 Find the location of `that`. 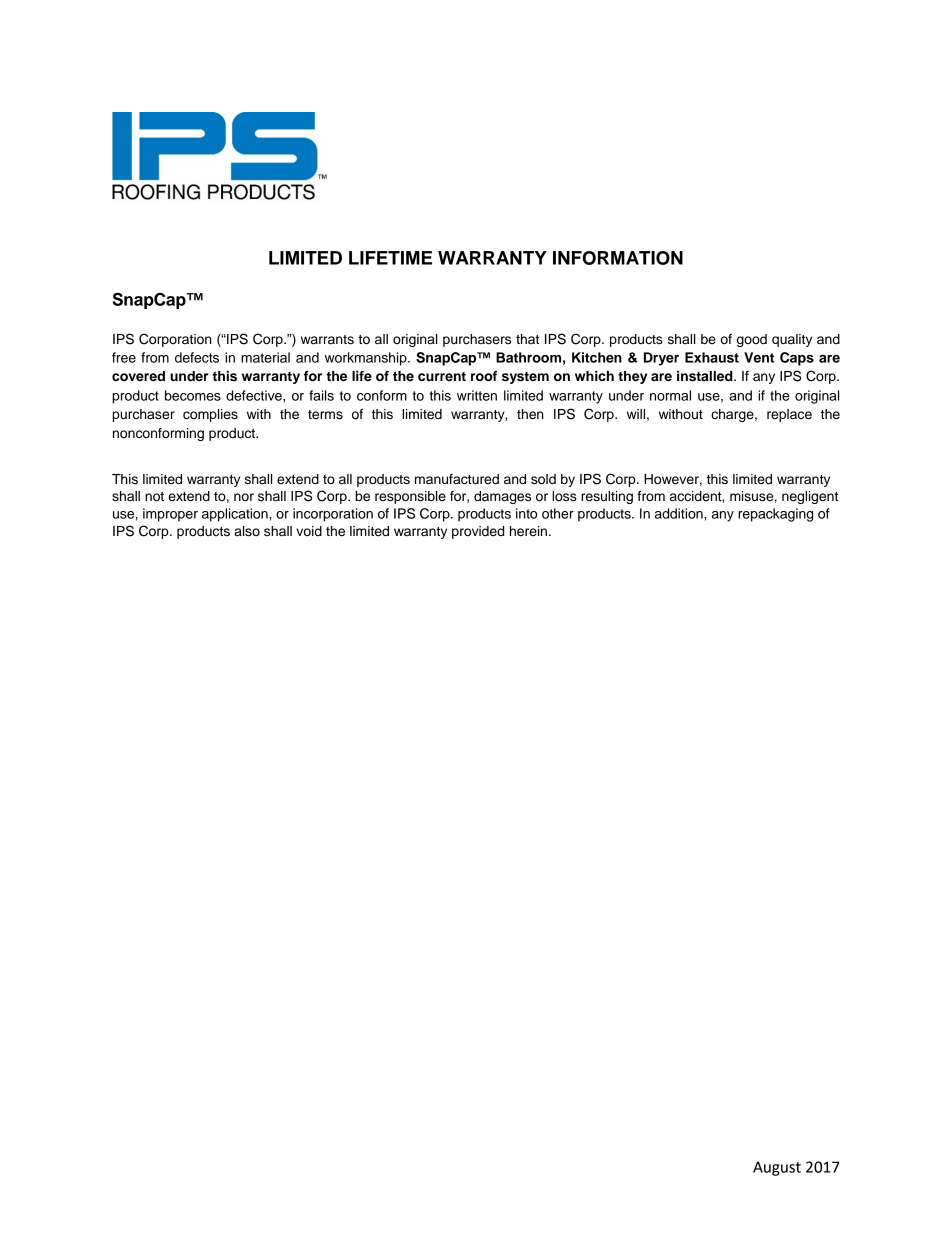

that is located at coordinates (527, 339).
